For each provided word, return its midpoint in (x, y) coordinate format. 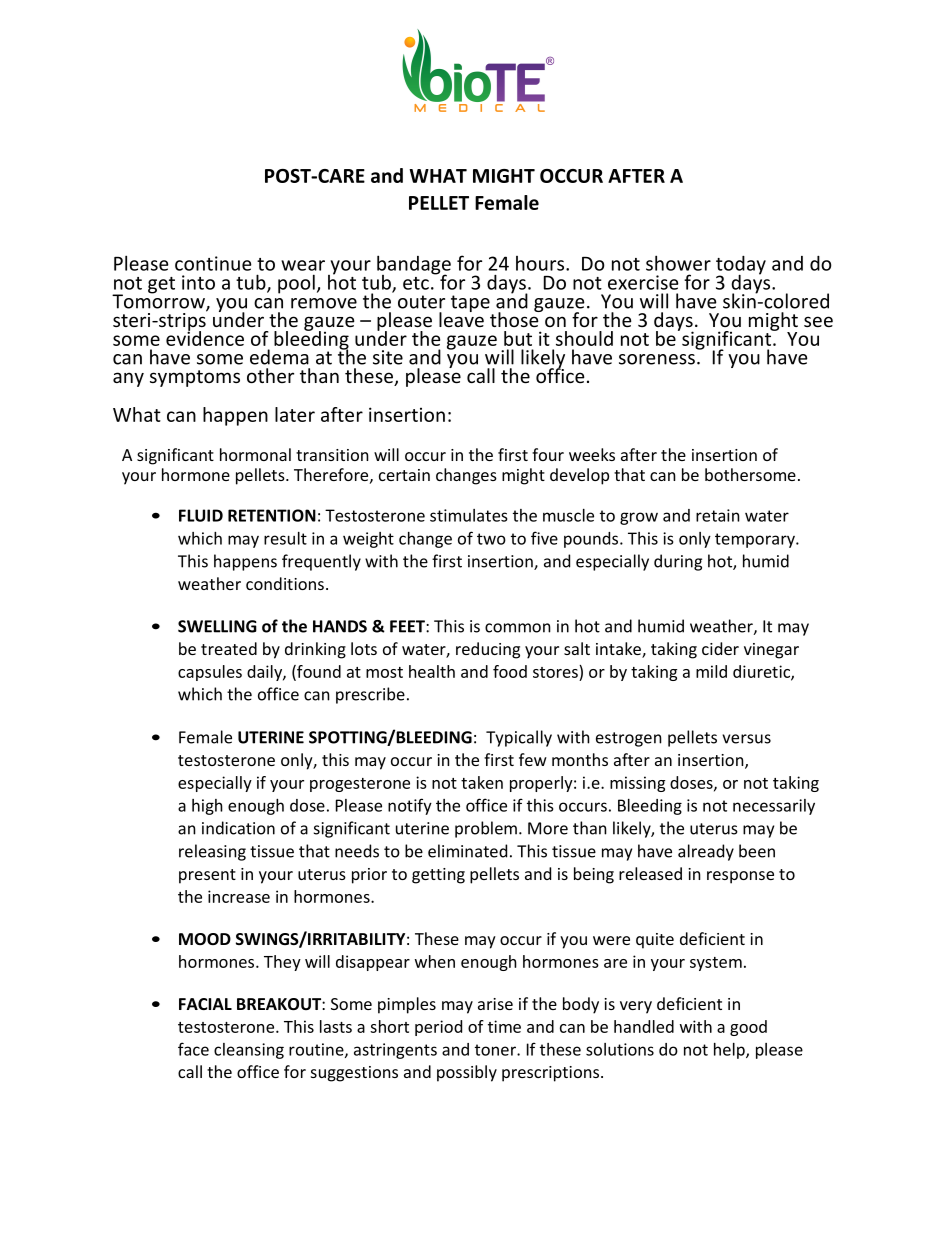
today (741, 266)
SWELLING (217, 626)
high (207, 807)
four (548, 454)
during (678, 562)
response (740, 877)
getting (438, 876)
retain (718, 515)
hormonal (255, 454)
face (193, 1049)
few (533, 759)
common (518, 628)
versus (746, 739)
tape (470, 303)
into (198, 282)
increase (239, 896)
